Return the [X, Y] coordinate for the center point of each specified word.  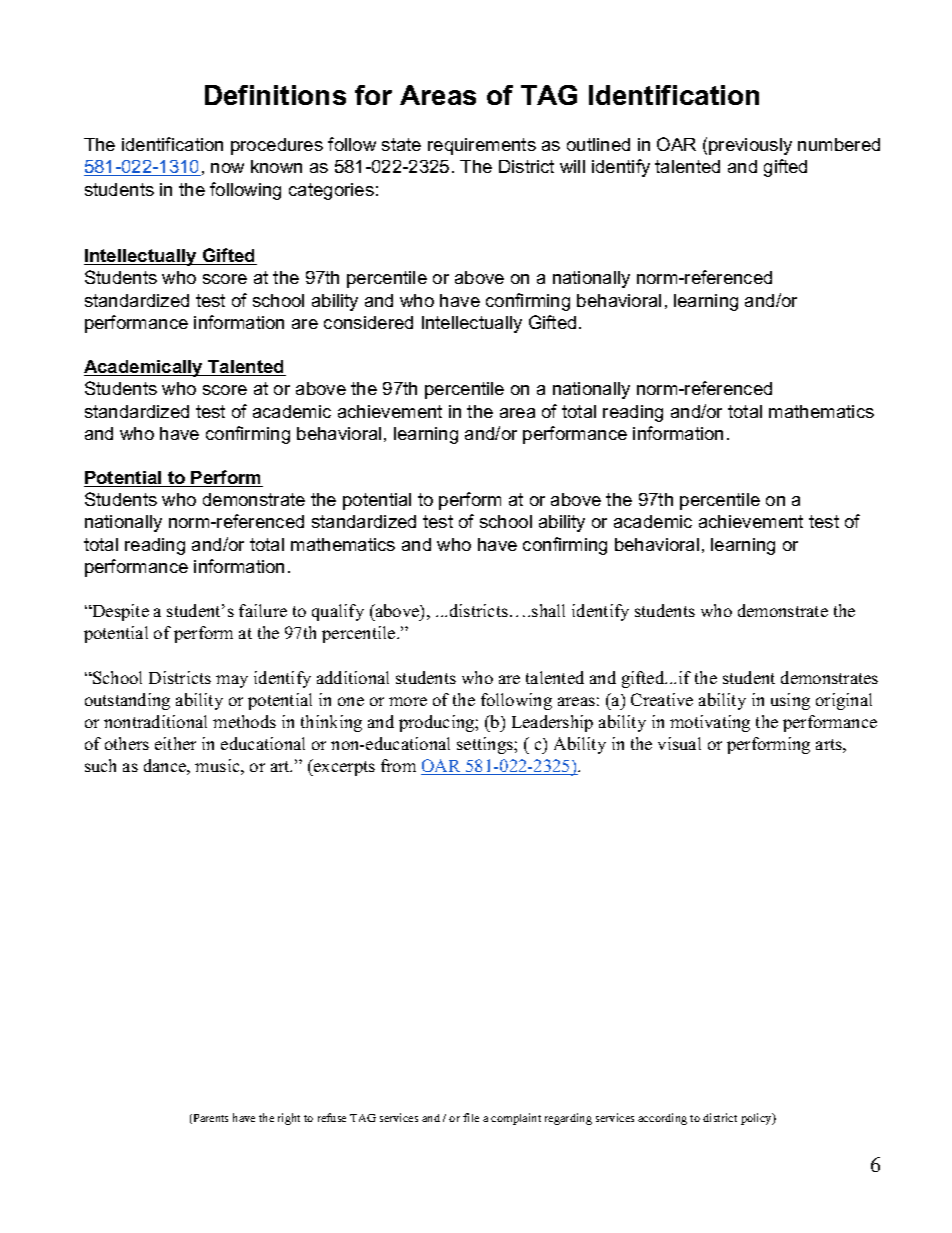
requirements [482, 146]
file [471, 1117]
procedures [277, 146]
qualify [338, 612]
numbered [839, 144]
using [790, 701]
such [100, 765]
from [398, 765]
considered [368, 322]
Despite [119, 612]
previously [750, 146]
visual [679, 743]
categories [331, 191]
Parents [209, 1119]
